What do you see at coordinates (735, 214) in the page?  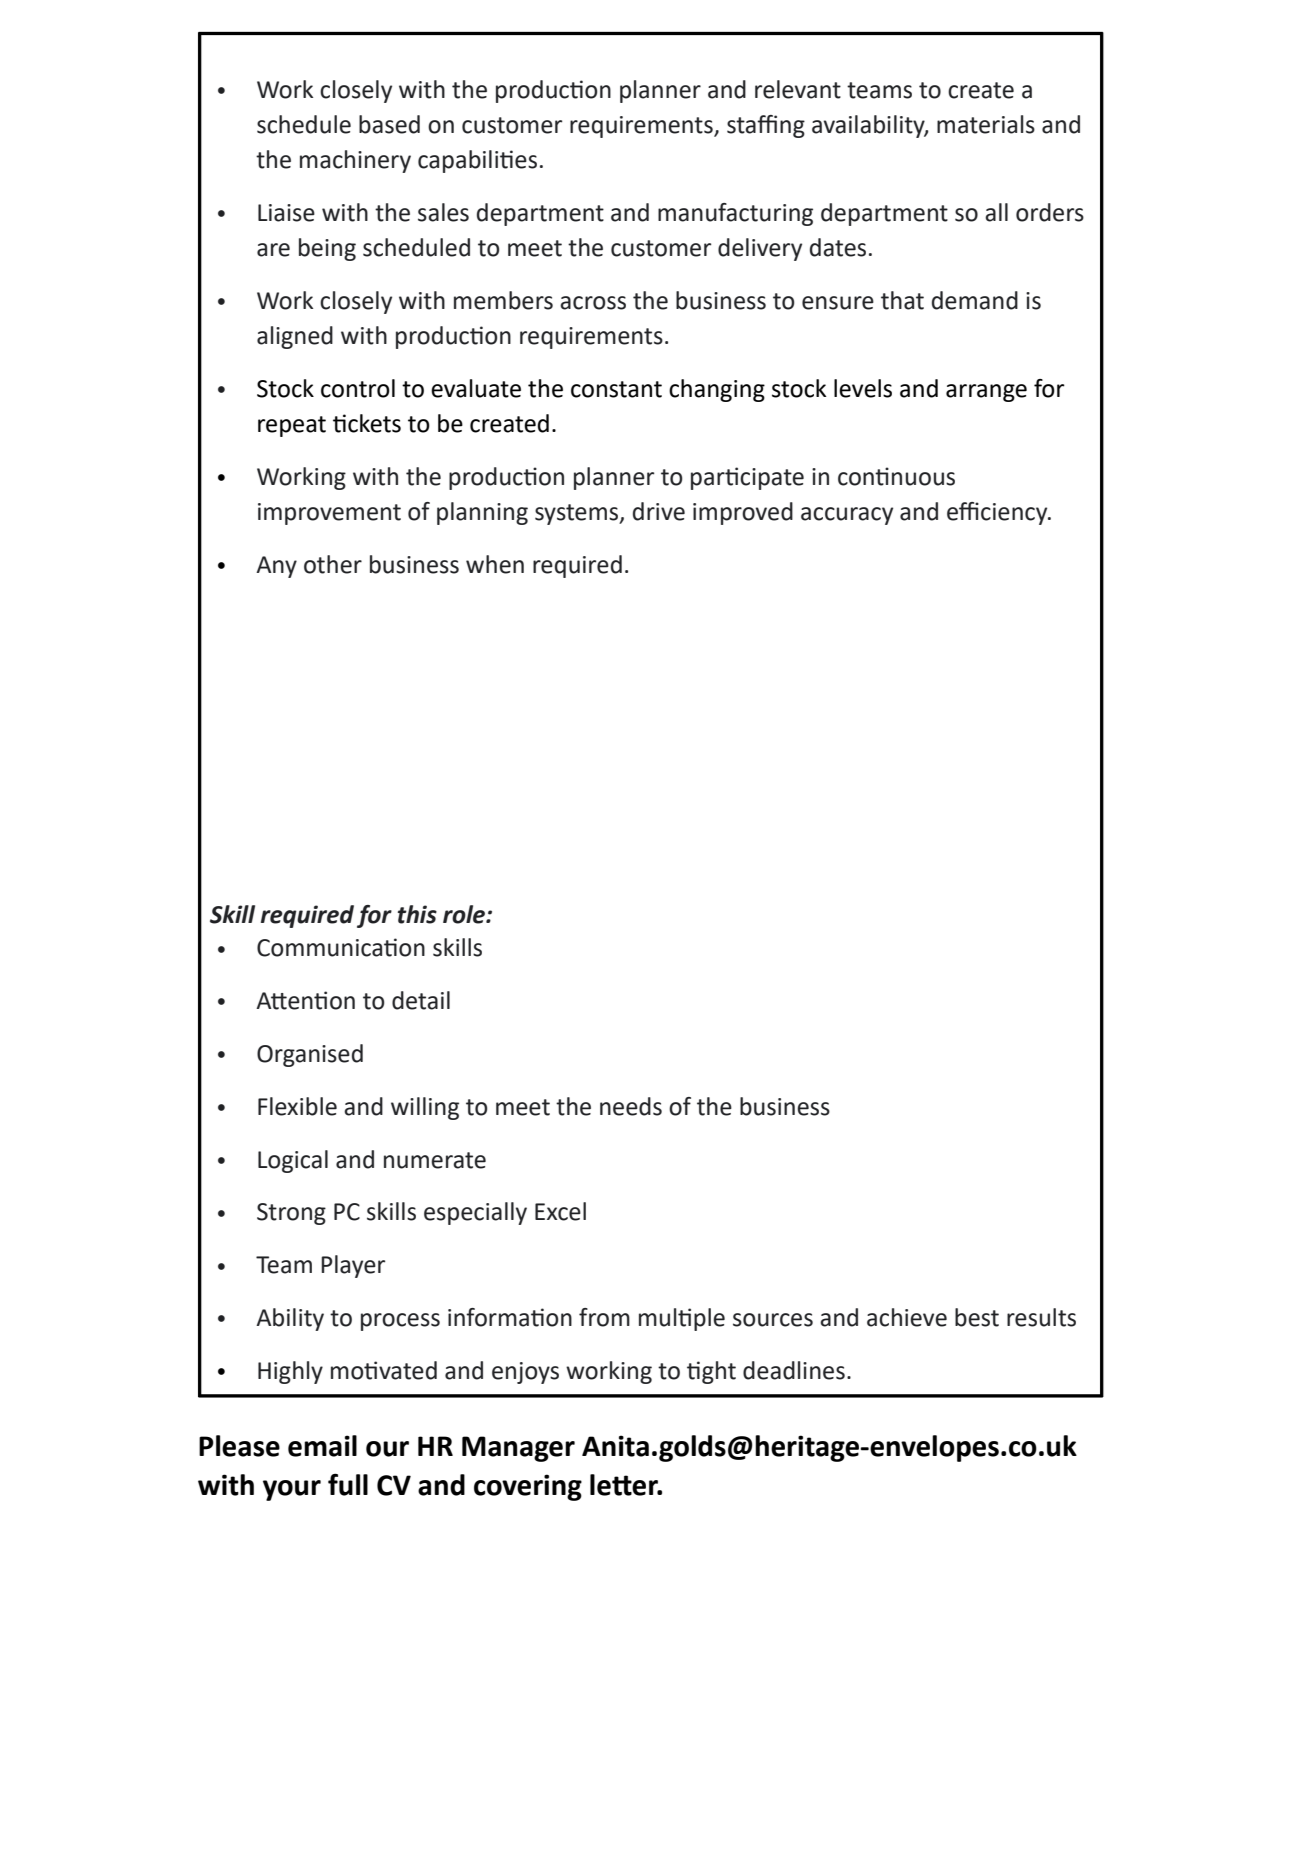 I see `manufacturing` at bounding box center [735, 214].
